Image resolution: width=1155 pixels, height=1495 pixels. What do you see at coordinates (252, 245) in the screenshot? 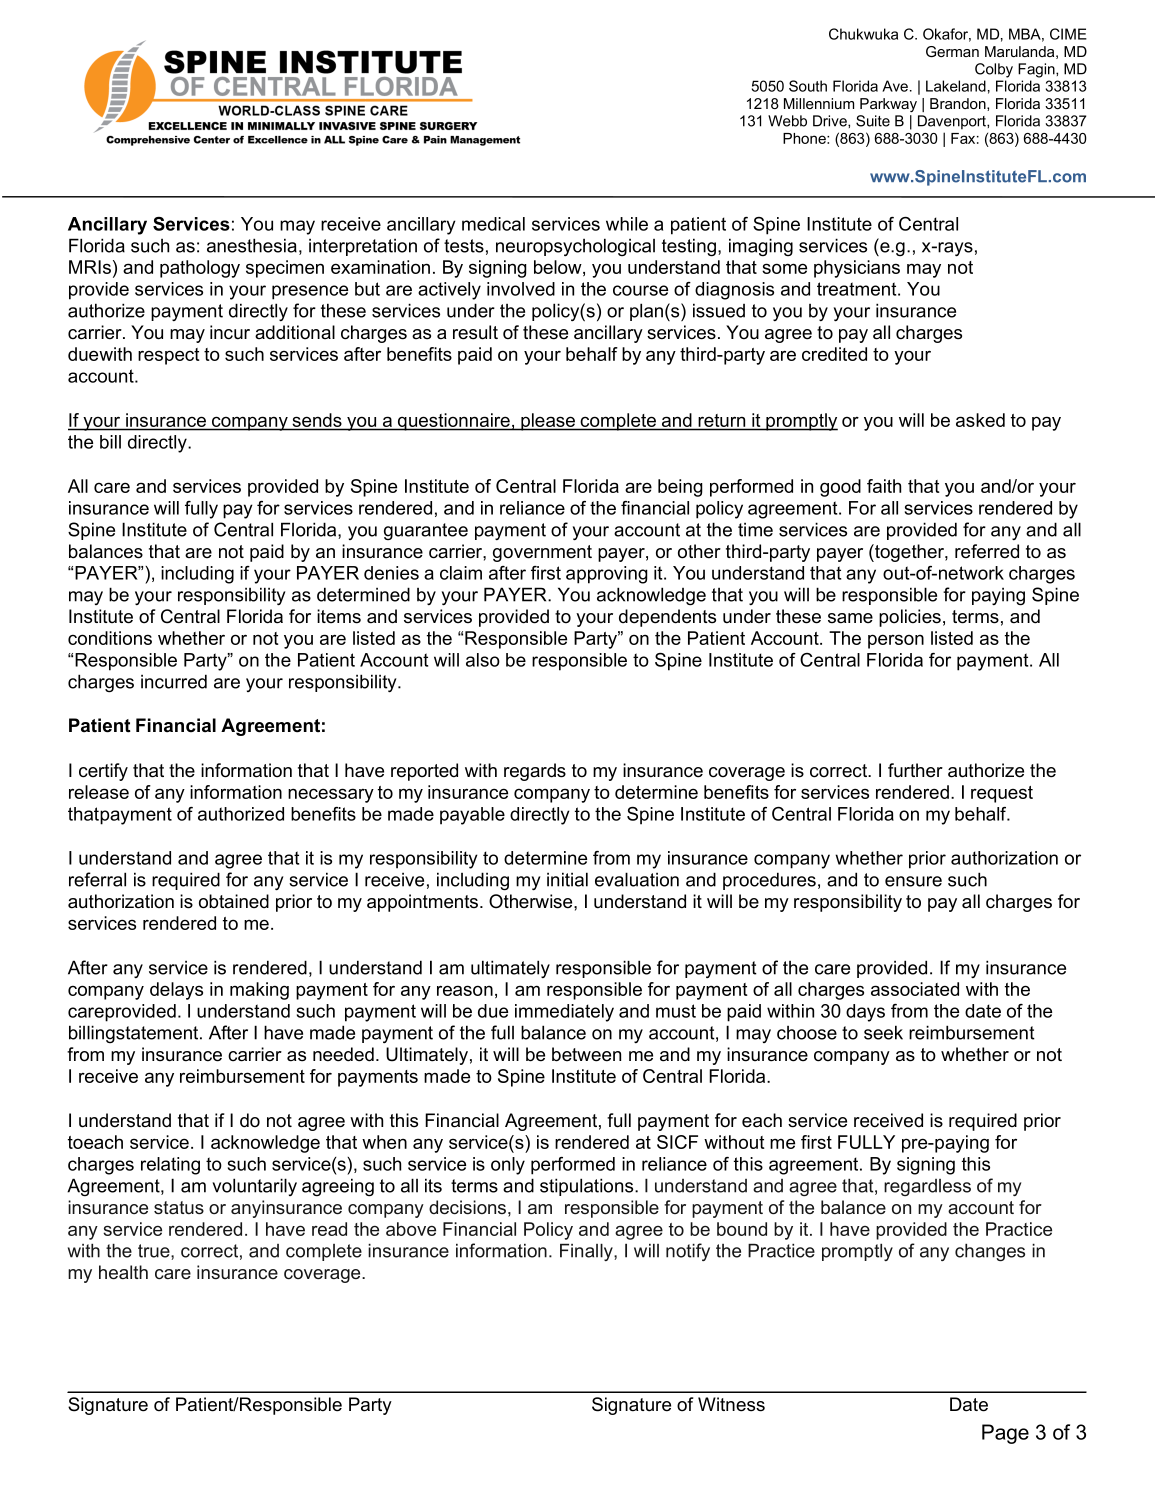
I see `anesthesia` at bounding box center [252, 245].
